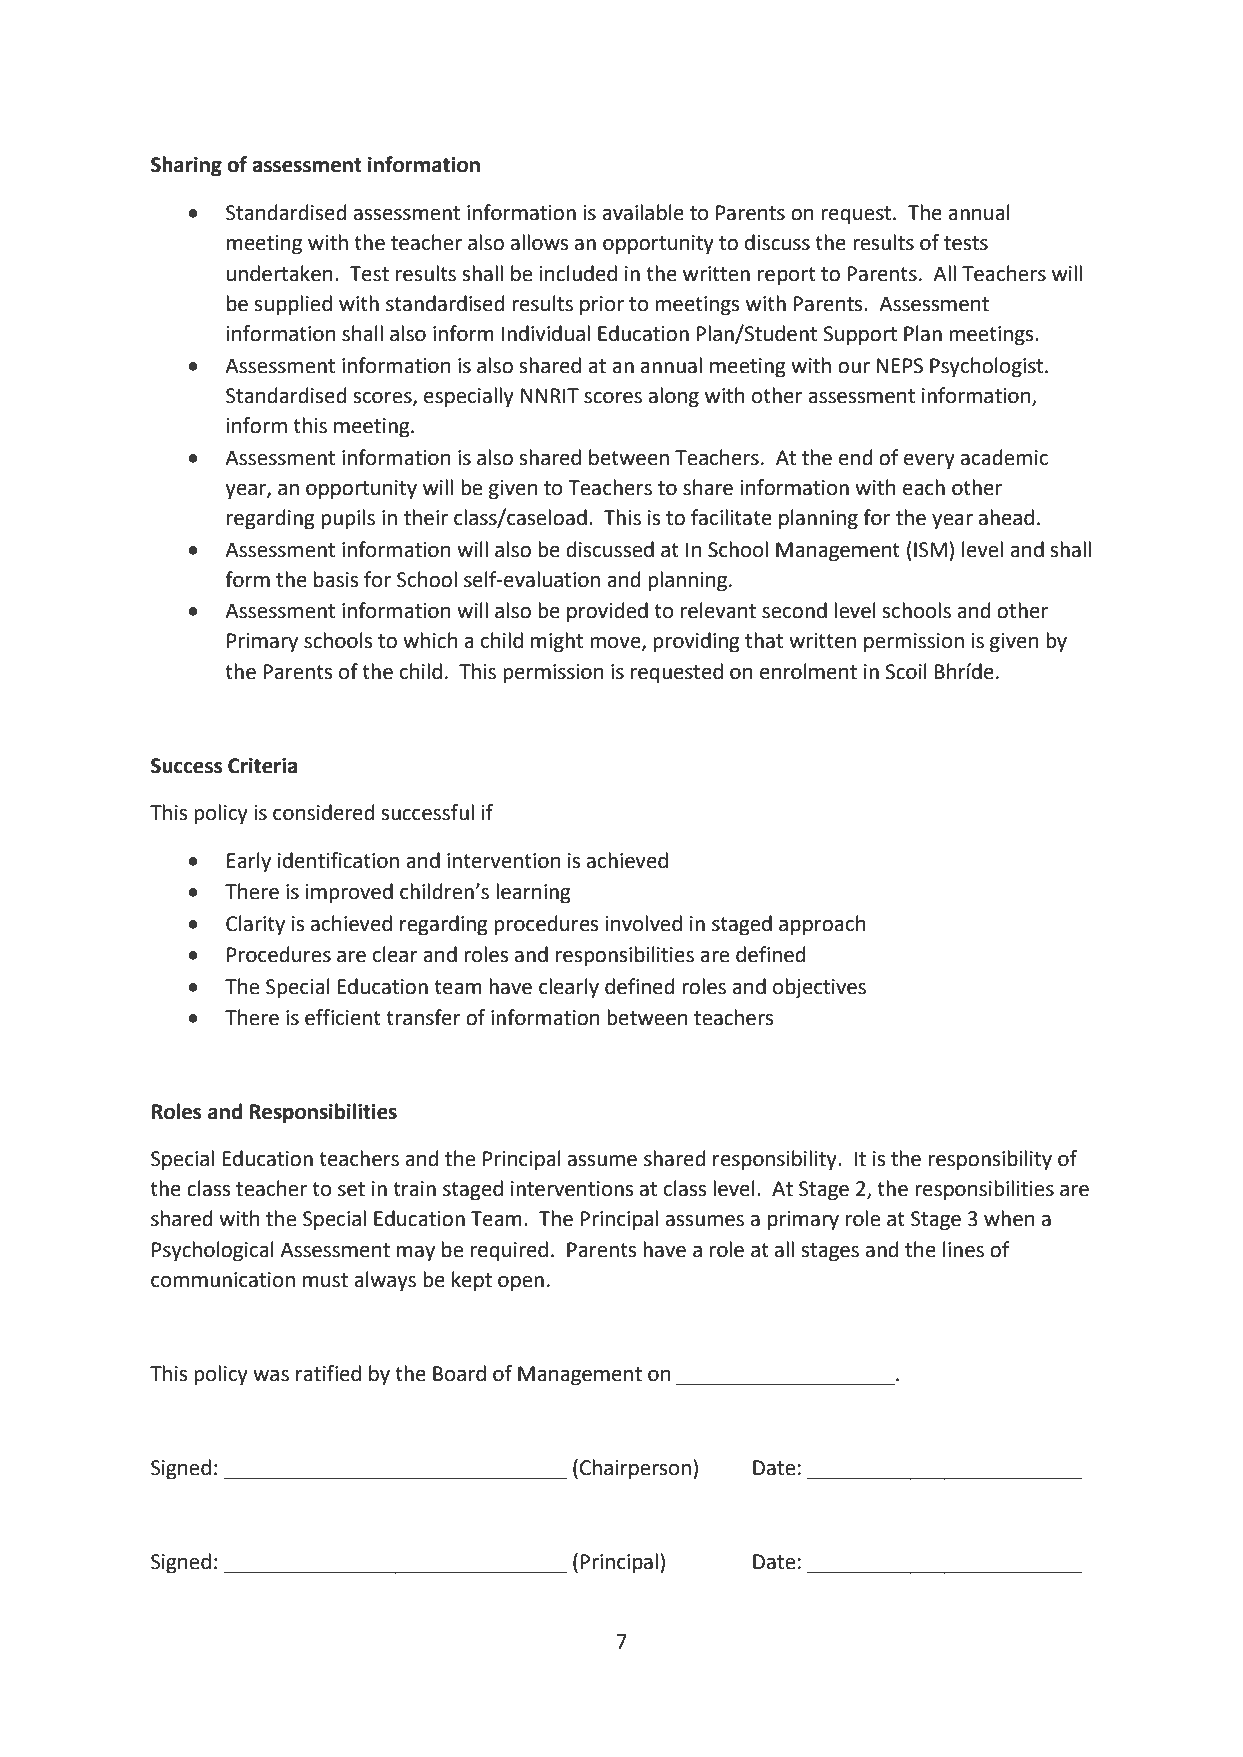  I want to click on learning, so click(533, 893).
